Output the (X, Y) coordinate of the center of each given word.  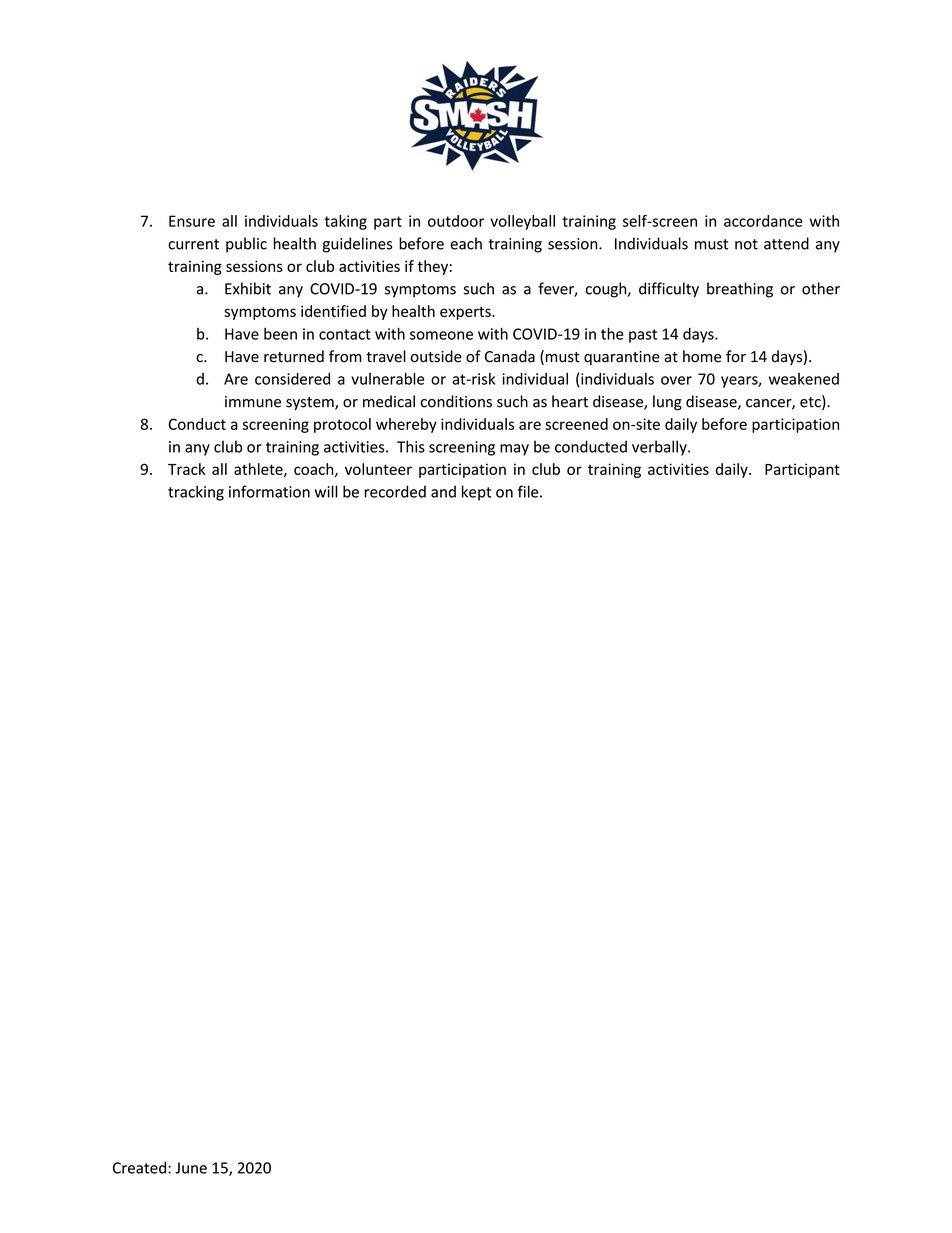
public (246, 245)
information (269, 491)
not (746, 244)
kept (477, 493)
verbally (660, 448)
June (191, 1168)
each (466, 243)
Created (141, 1167)
